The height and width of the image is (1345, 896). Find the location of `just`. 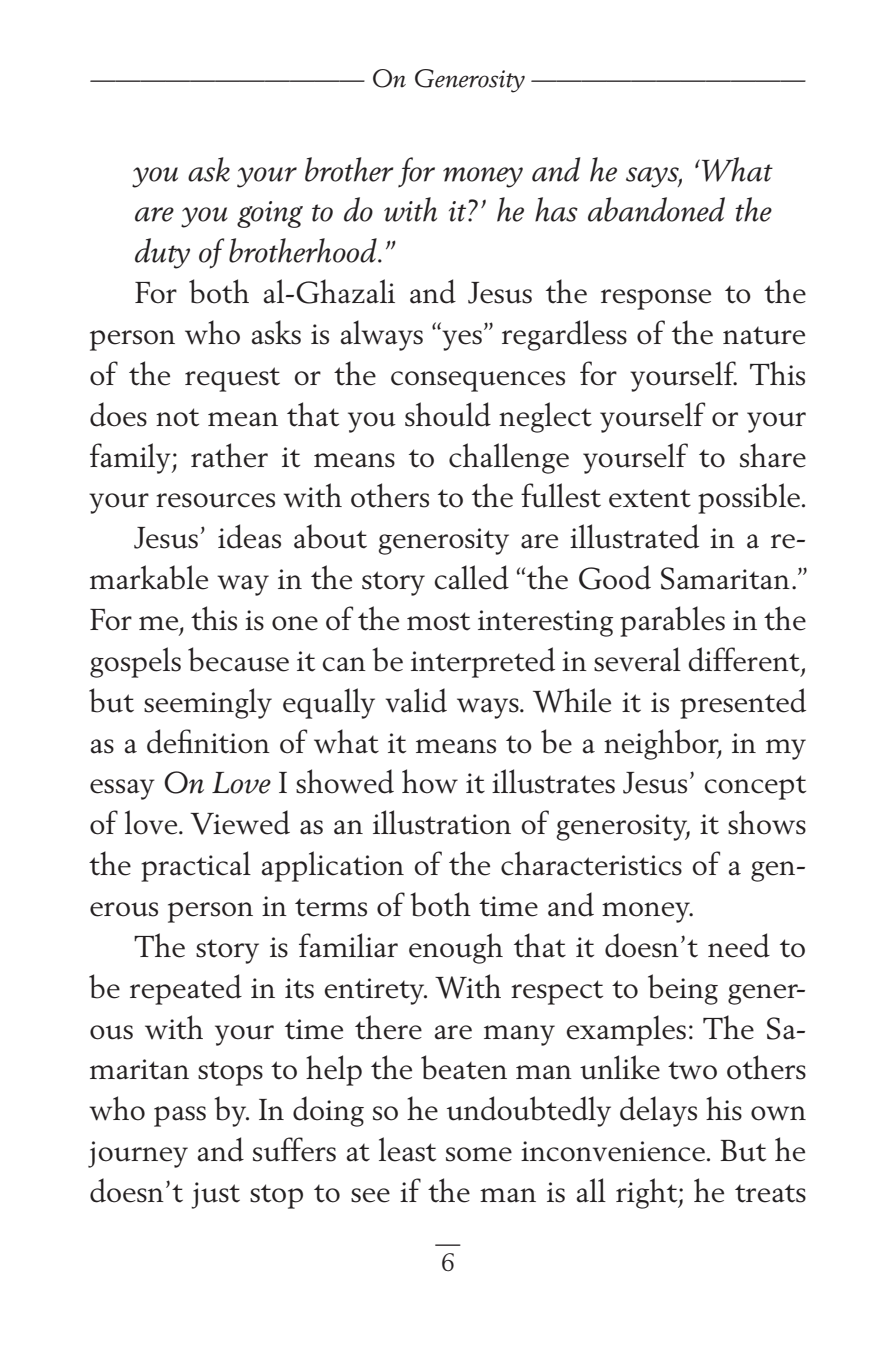

just is located at coordinates (215, 1195).
